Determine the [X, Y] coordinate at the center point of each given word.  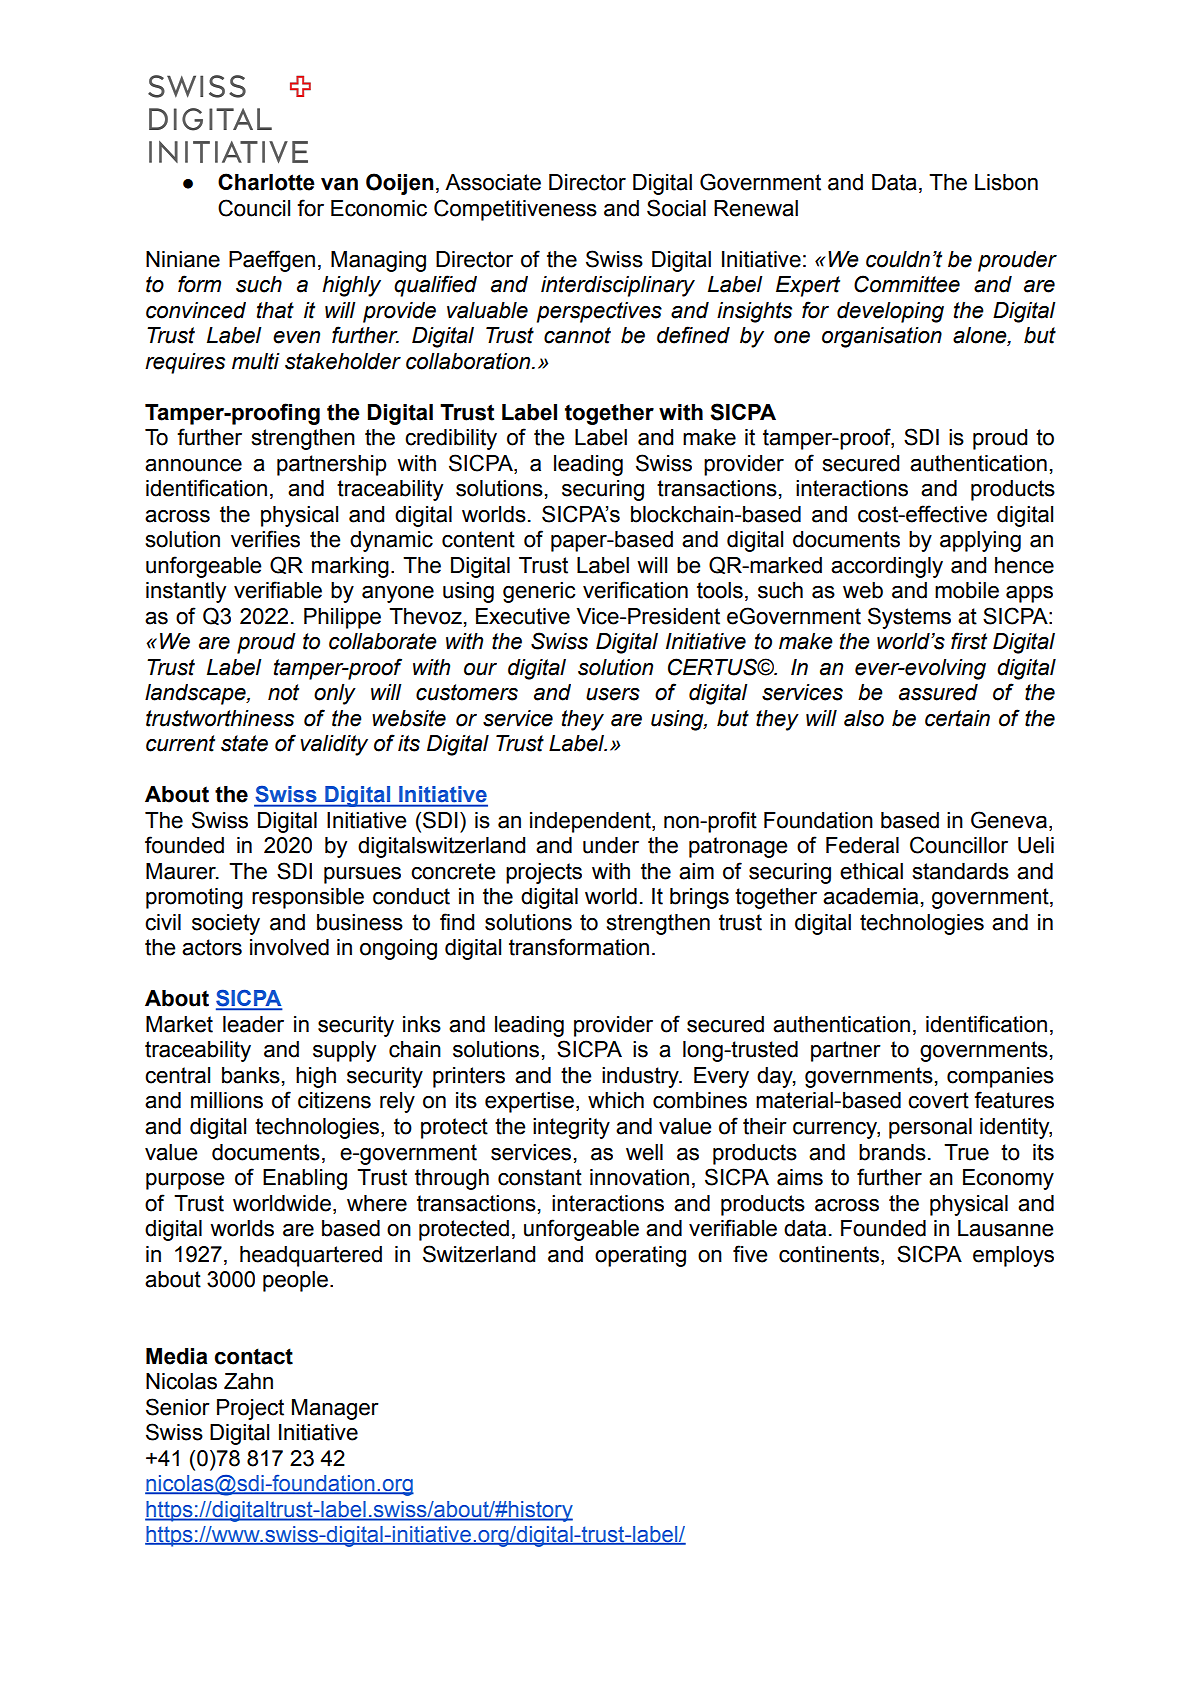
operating [640, 1256]
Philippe [342, 618]
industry [641, 1077]
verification [635, 590]
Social [676, 208]
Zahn [248, 1381]
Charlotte [266, 182]
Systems [909, 618]
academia [870, 896]
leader [253, 1024]
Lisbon [1006, 182]
